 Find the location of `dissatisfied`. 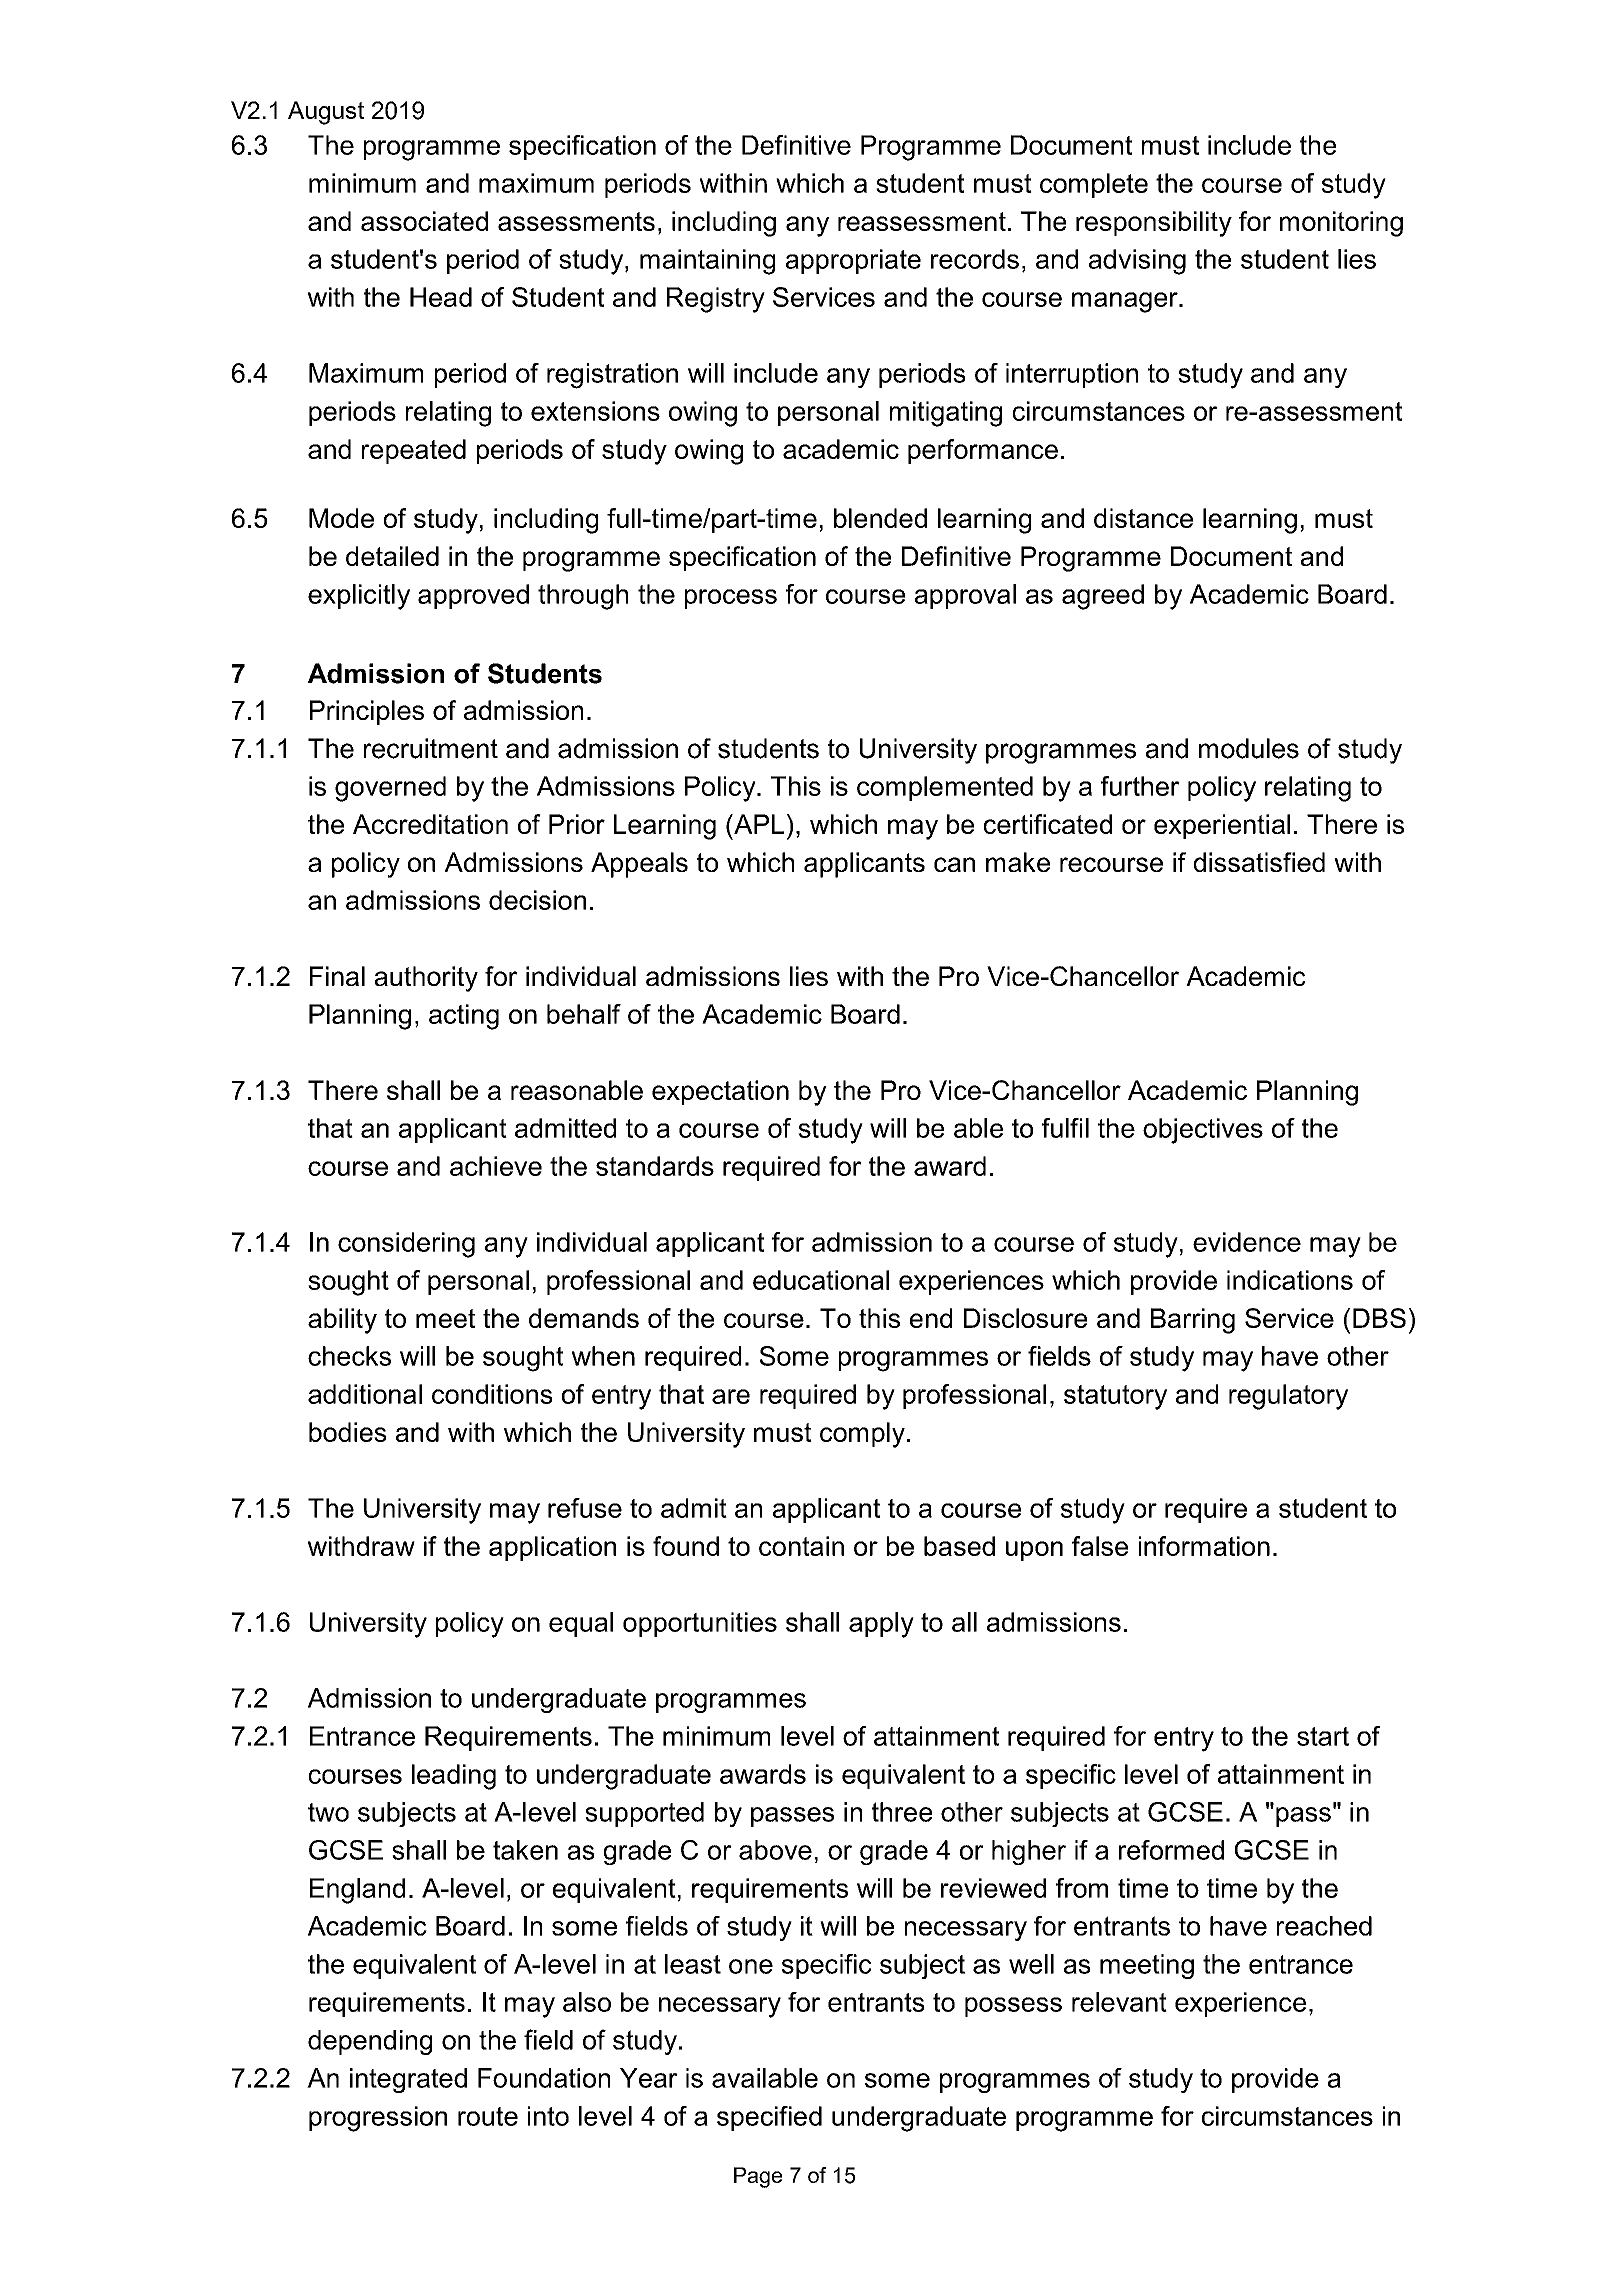

dissatisfied is located at coordinates (1259, 862).
